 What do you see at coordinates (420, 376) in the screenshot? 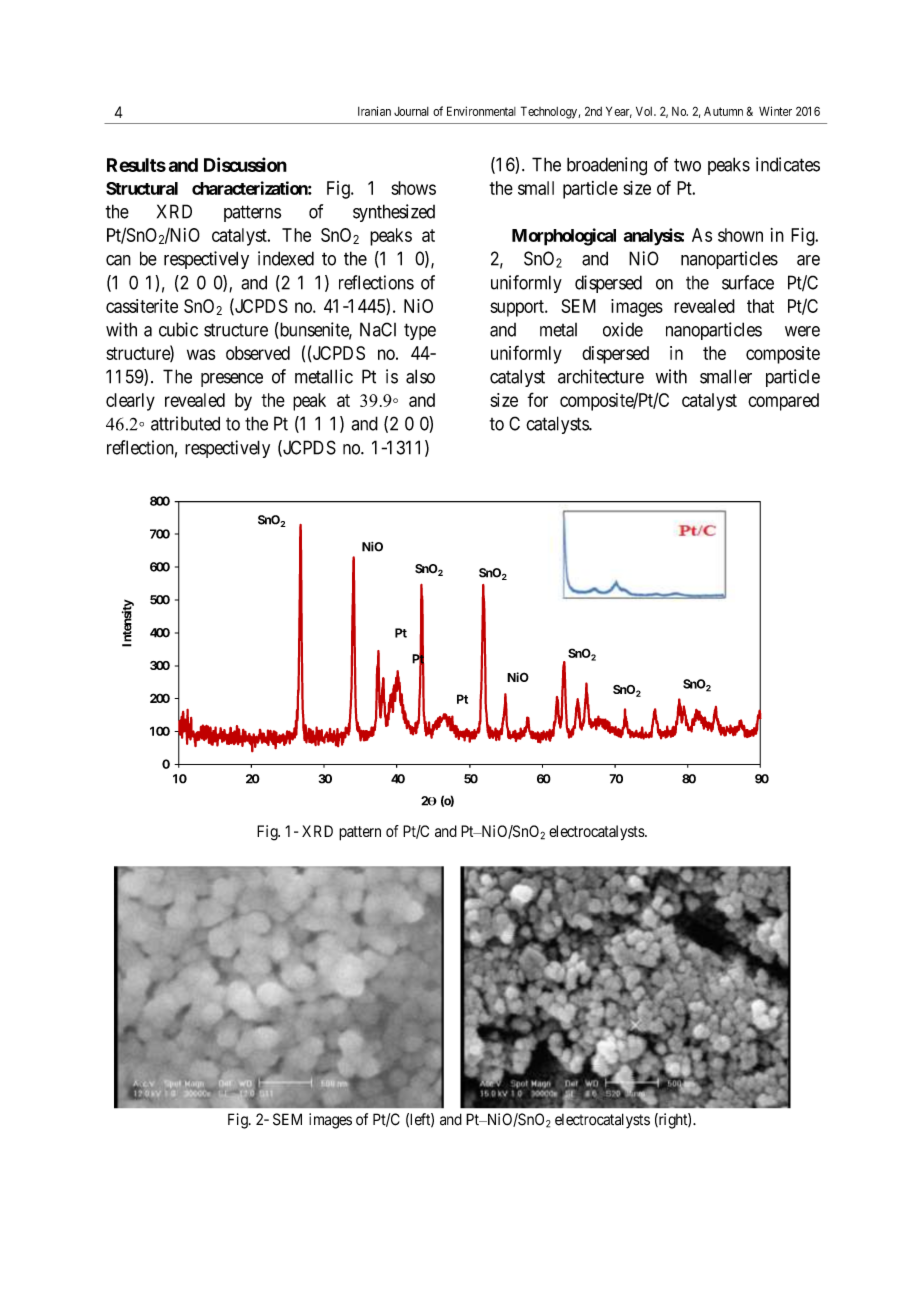
I see `also` at bounding box center [420, 376].
